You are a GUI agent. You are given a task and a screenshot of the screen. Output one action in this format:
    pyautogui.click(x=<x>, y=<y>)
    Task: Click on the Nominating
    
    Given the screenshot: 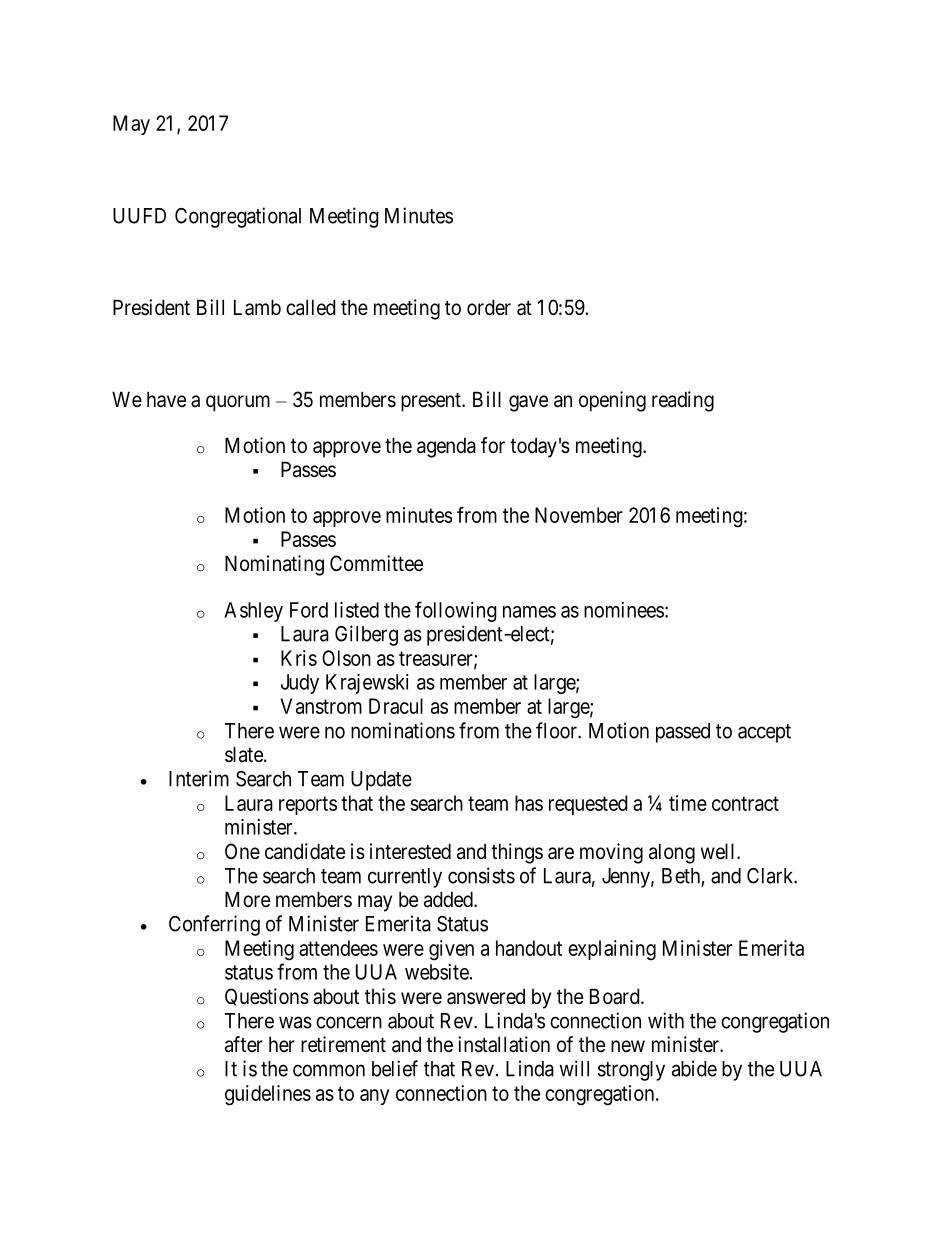 What is the action you would take?
    pyautogui.click(x=274, y=565)
